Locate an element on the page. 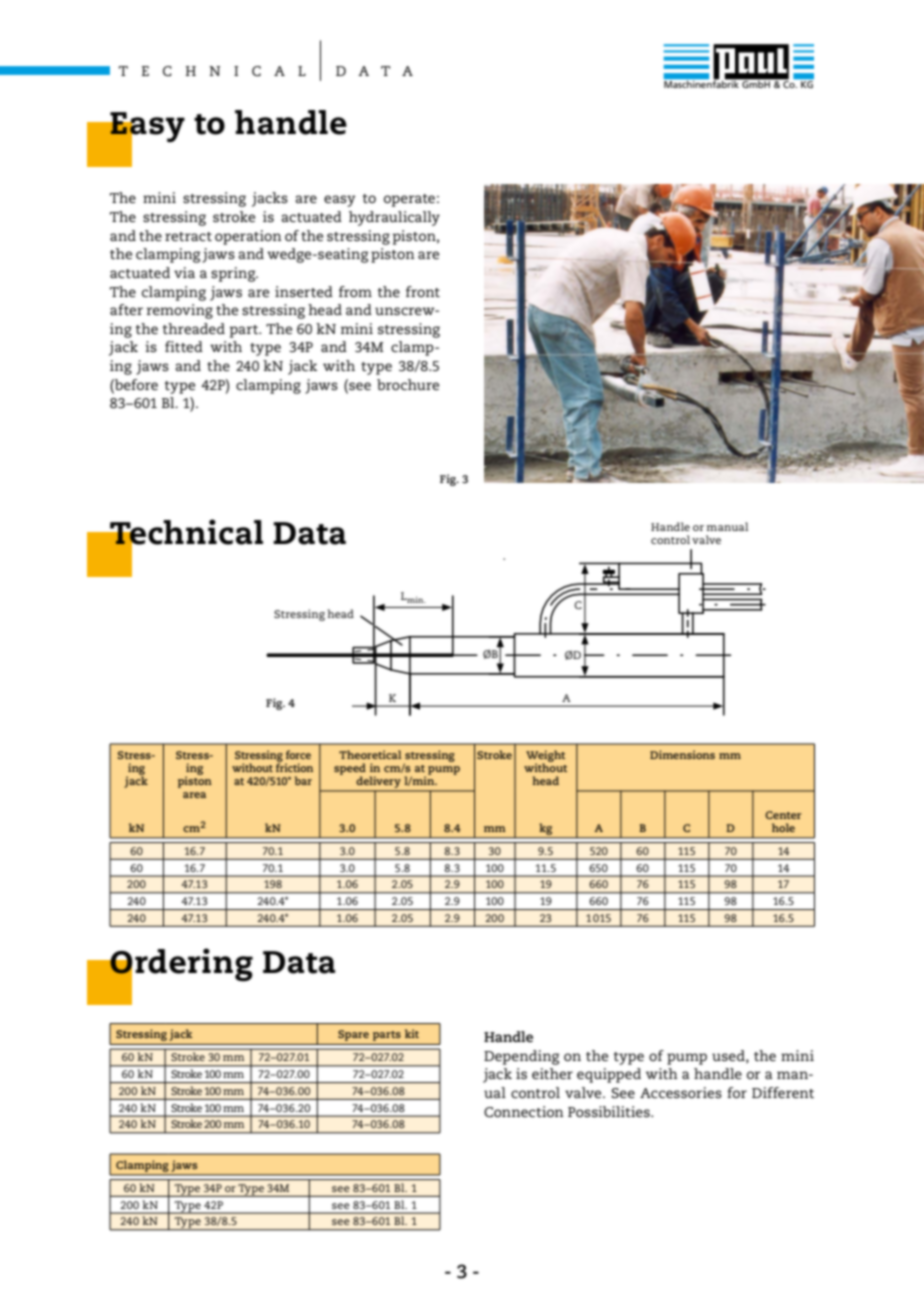 The height and width of the document is (1308, 924). Dimensions is located at coordinates (682, 754).
